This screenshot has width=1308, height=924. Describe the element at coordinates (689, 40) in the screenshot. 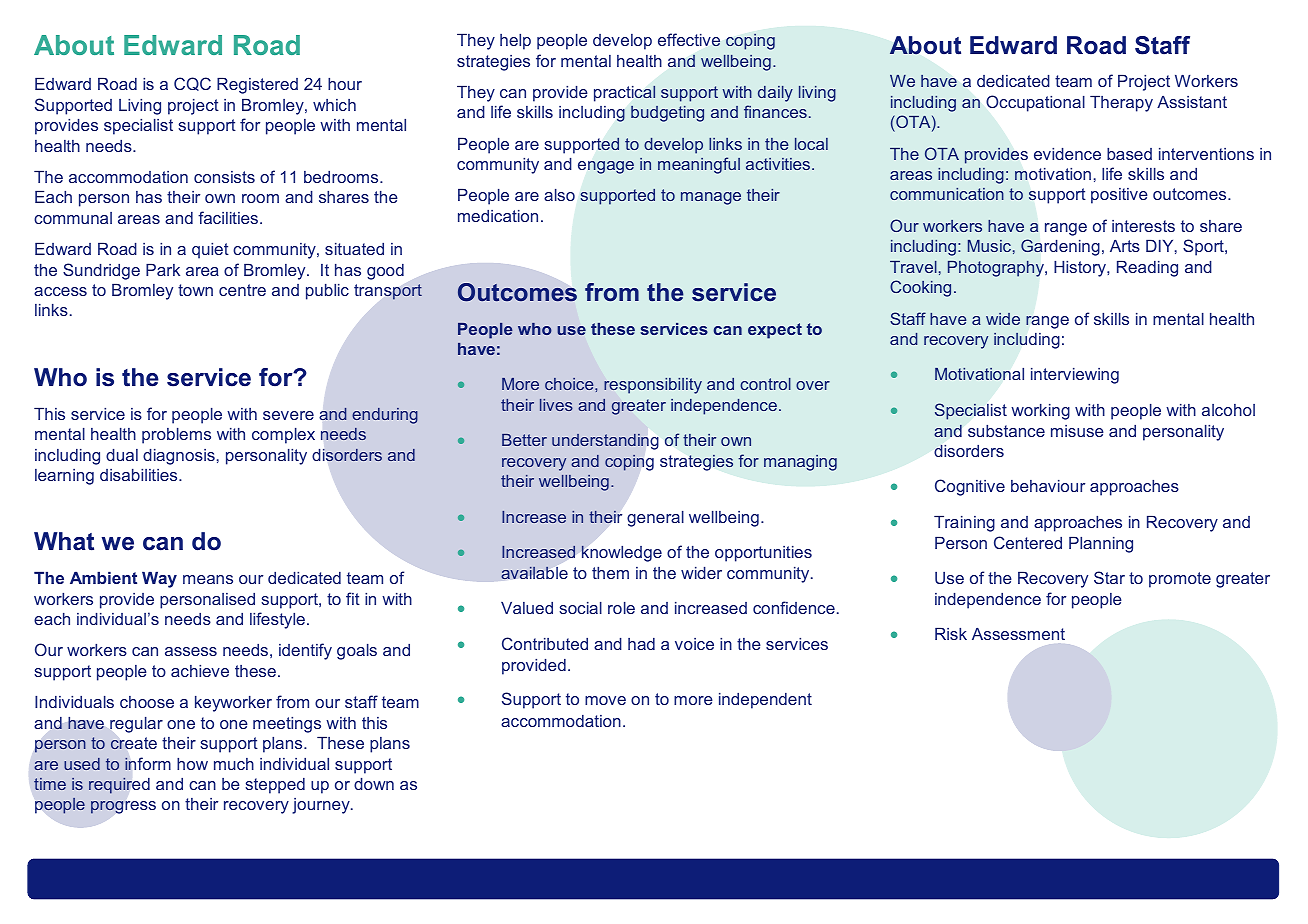

I see `effective` at that location.
